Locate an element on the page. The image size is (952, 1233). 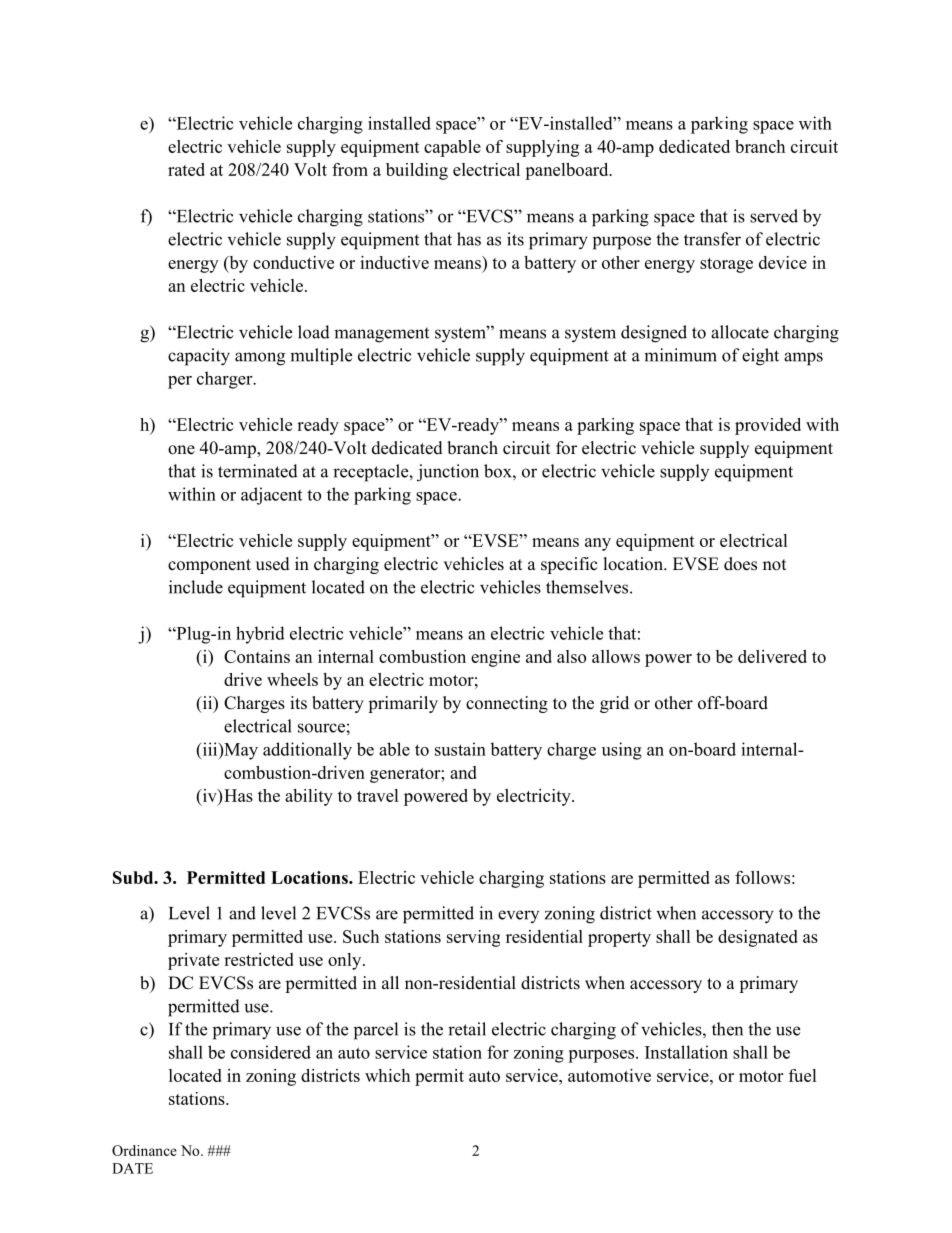
rated is located at coordinates (186, 169).
